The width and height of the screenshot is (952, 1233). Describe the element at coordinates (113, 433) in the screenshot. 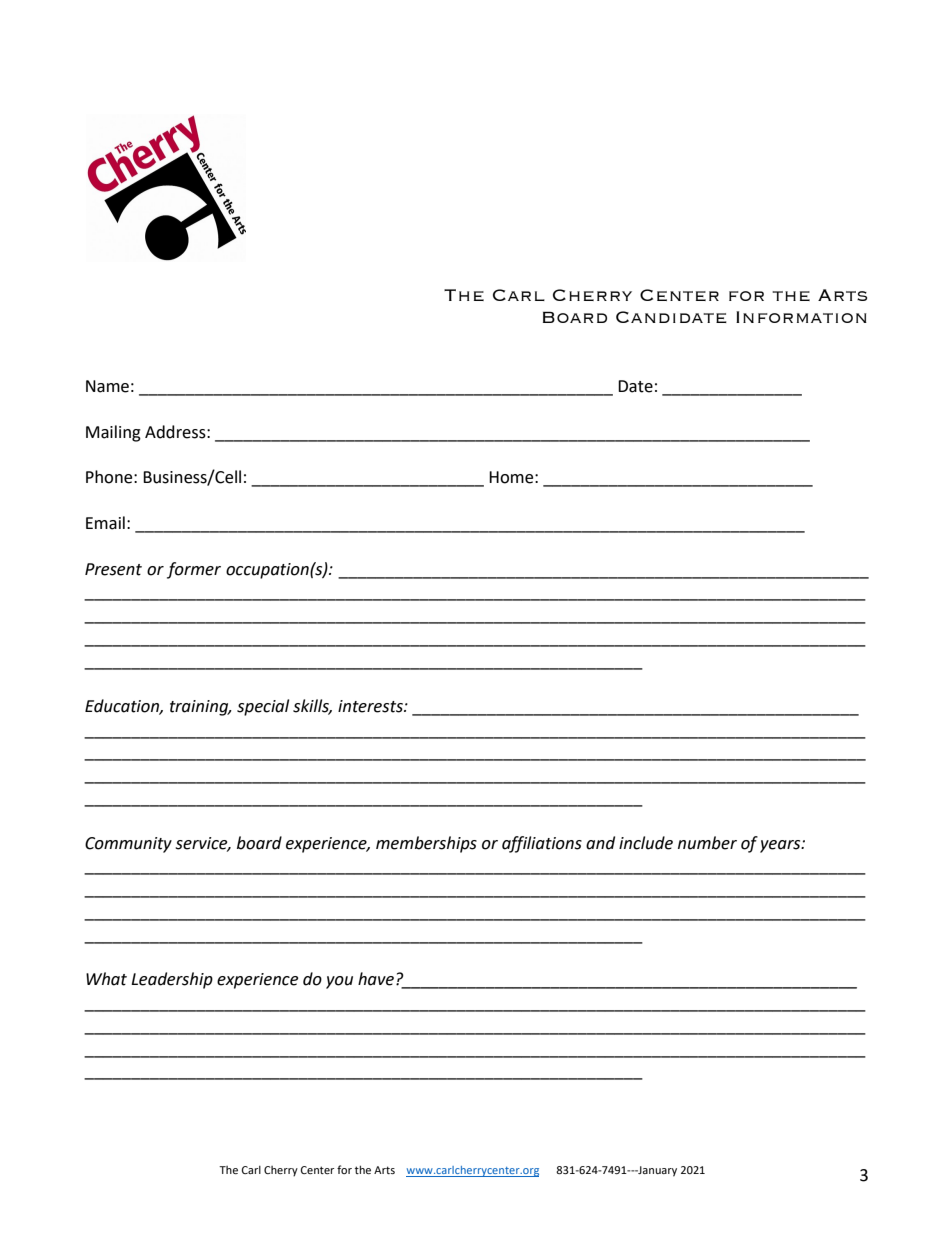

I see `Mailing` at that location.
